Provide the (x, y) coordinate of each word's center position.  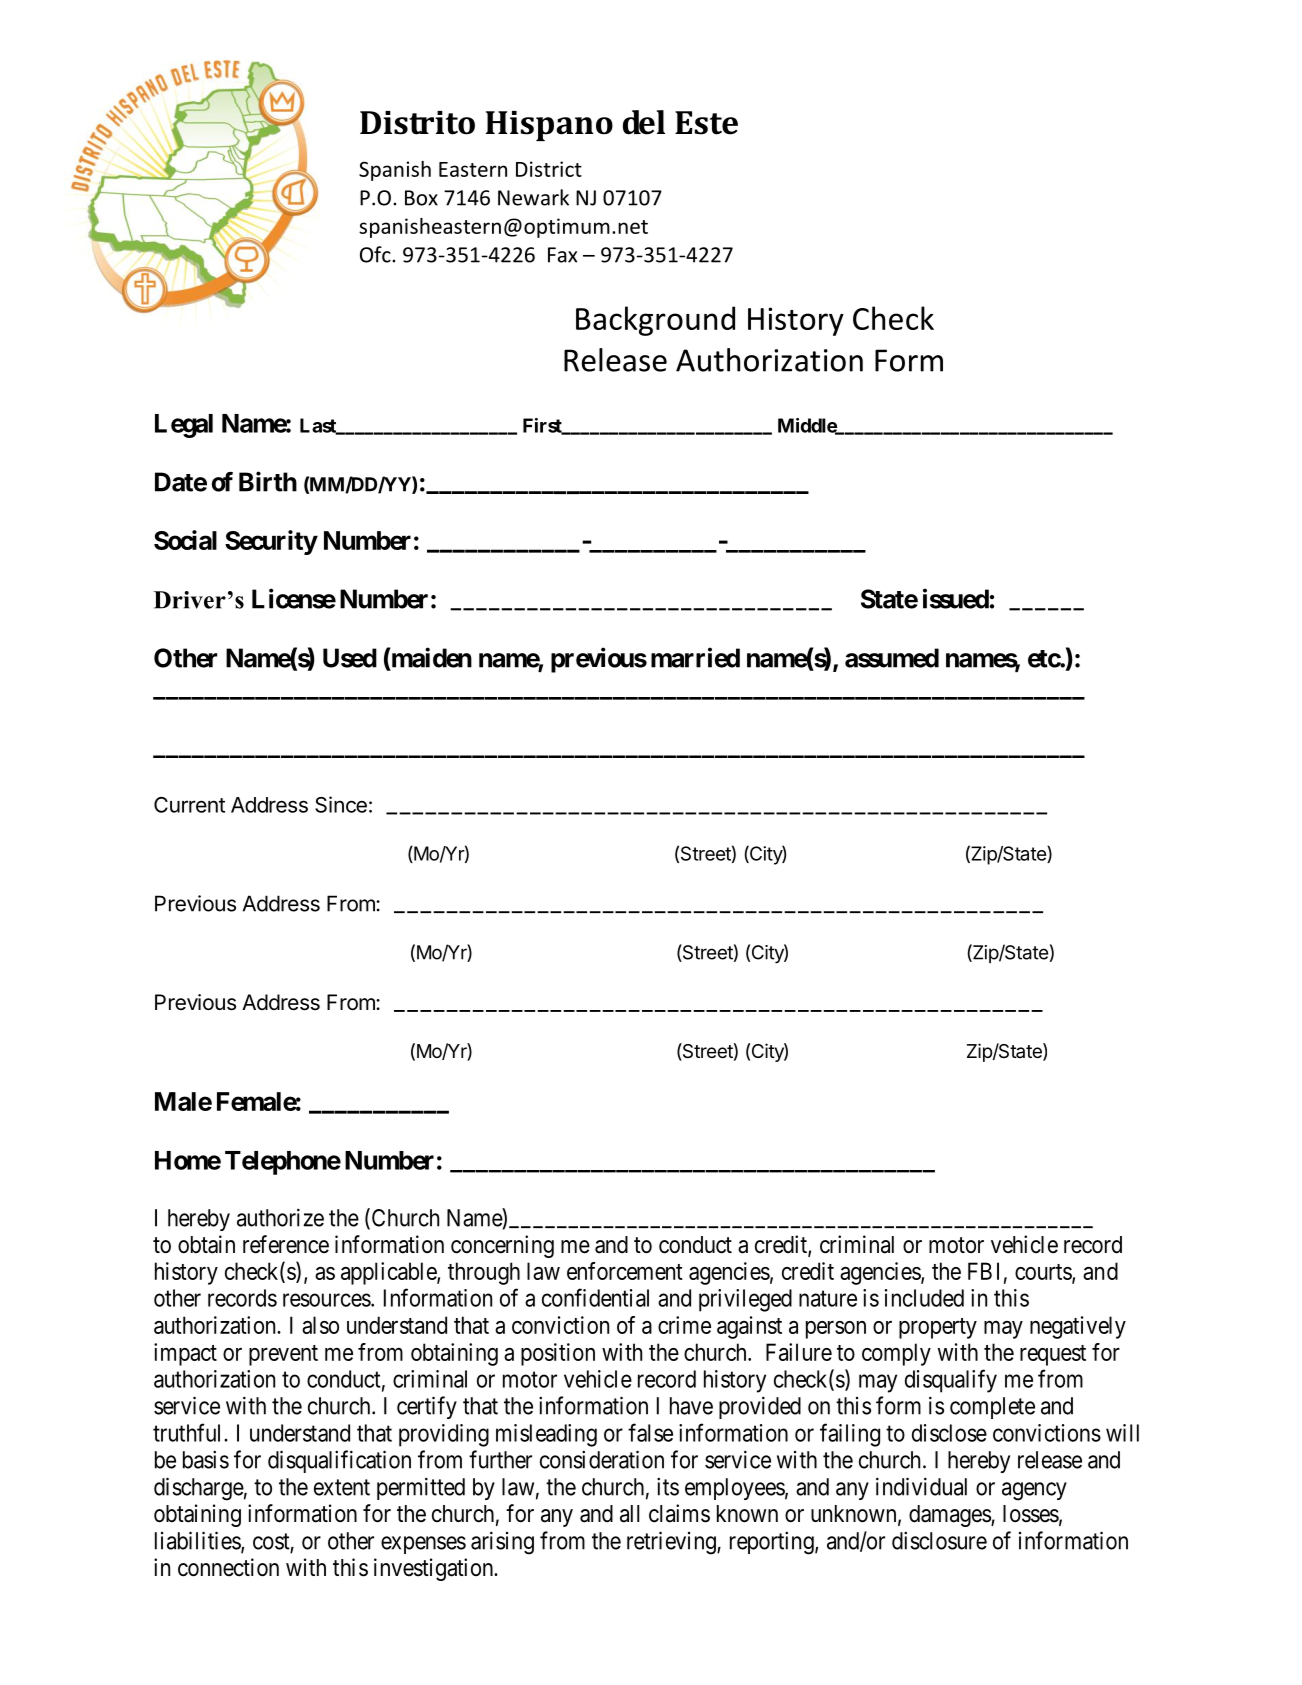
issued (956, 598)
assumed (892, 658)
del (644, 122)
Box (421, 198)
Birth (268, 481)
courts (1044, 1273)
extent (342, 1487)
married (695, 657)
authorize (280, 1217)
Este (706, 123)
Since (341, 804)
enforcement (625, 1271)
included (924, 1298)
